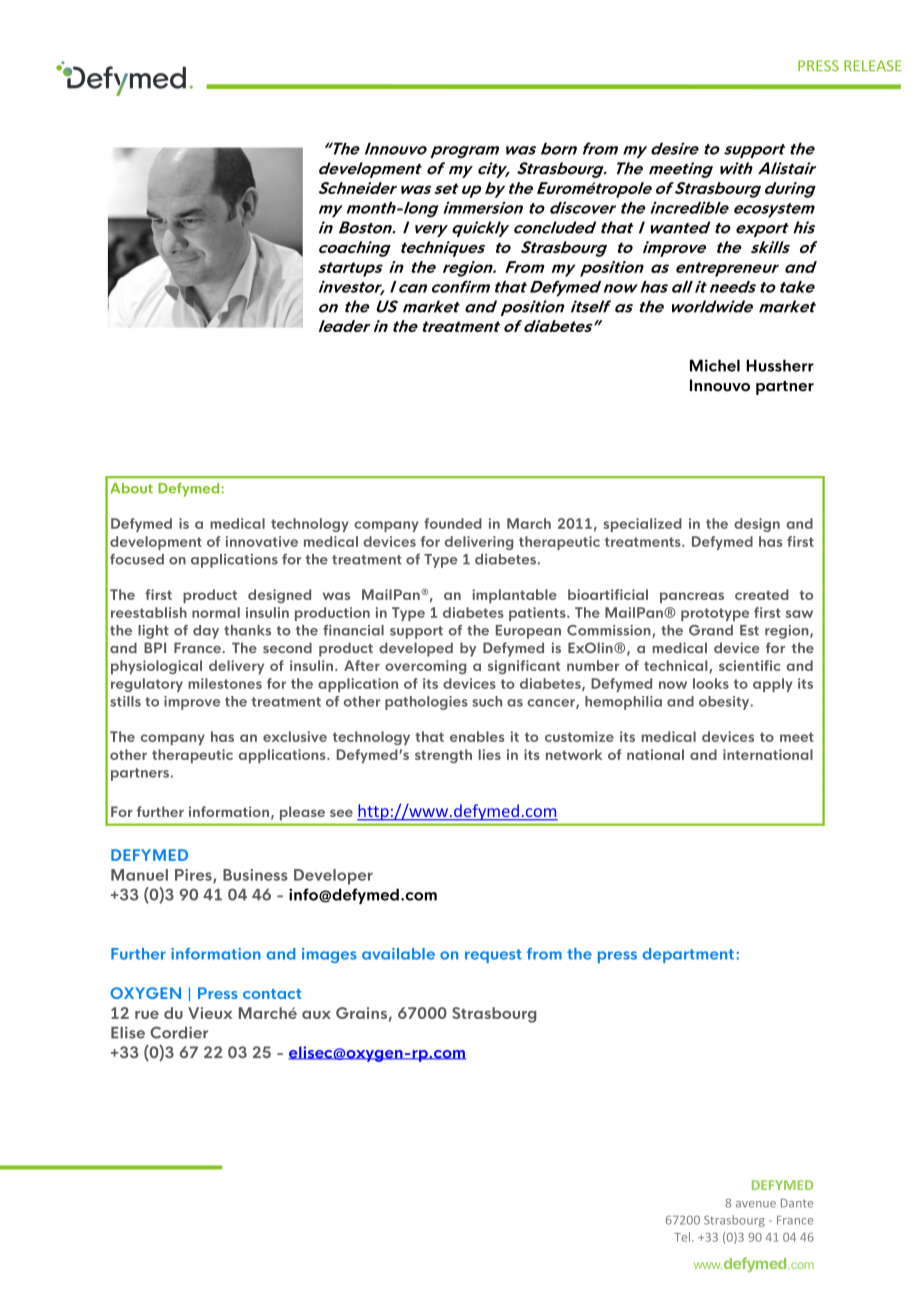 This document has width=924, height=1308. I want to click on RELEASE, so click(873, 66).
